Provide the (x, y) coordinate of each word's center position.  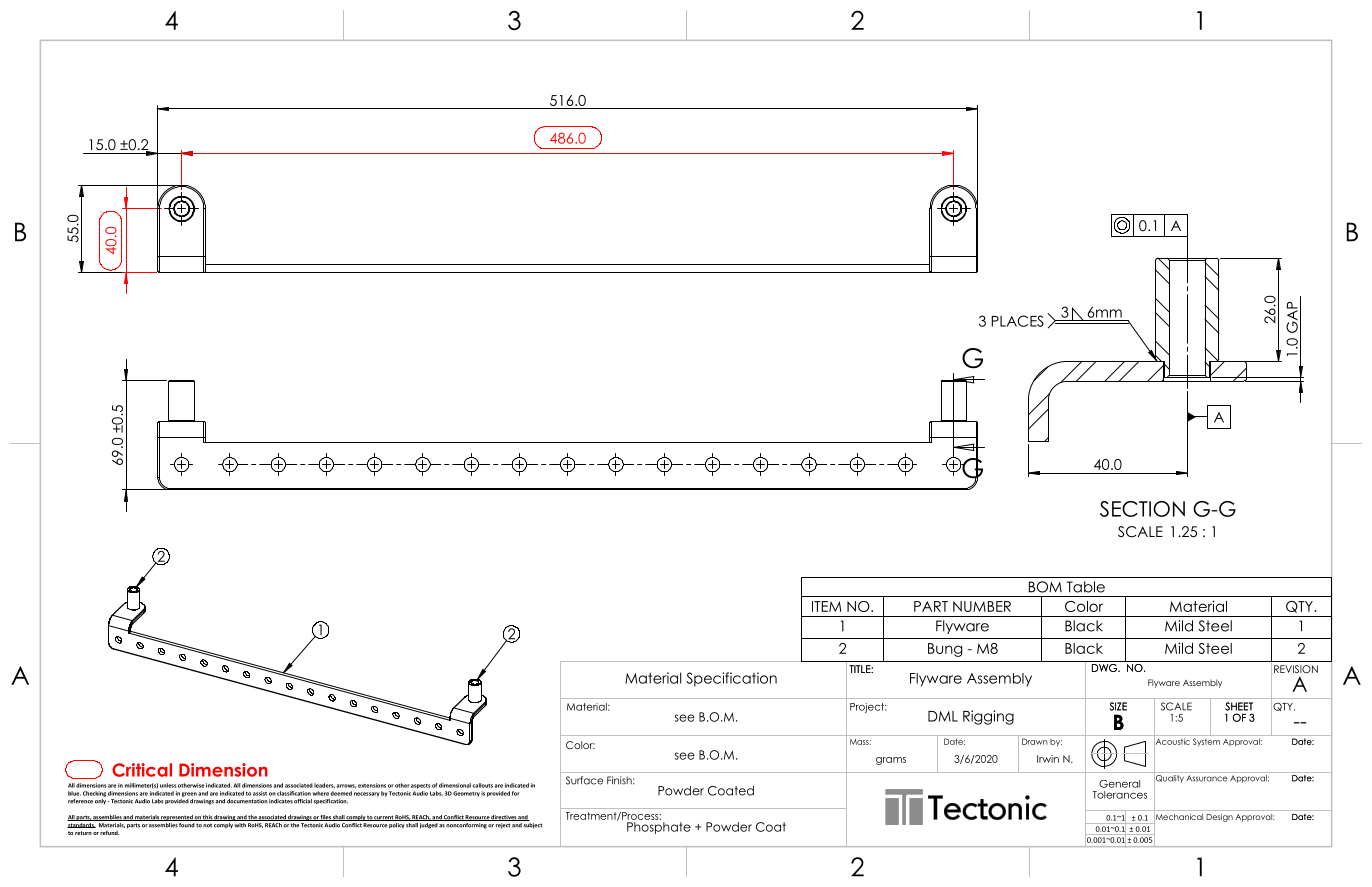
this (207, 818)
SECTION (1142, 509)
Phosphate (659, 828)
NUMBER (982, 606)
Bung (945, 650)
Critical (142, 770)
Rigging (988, 717)
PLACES (1017, 321)
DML (943, 716)
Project (868, 708)
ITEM (827, 606)
